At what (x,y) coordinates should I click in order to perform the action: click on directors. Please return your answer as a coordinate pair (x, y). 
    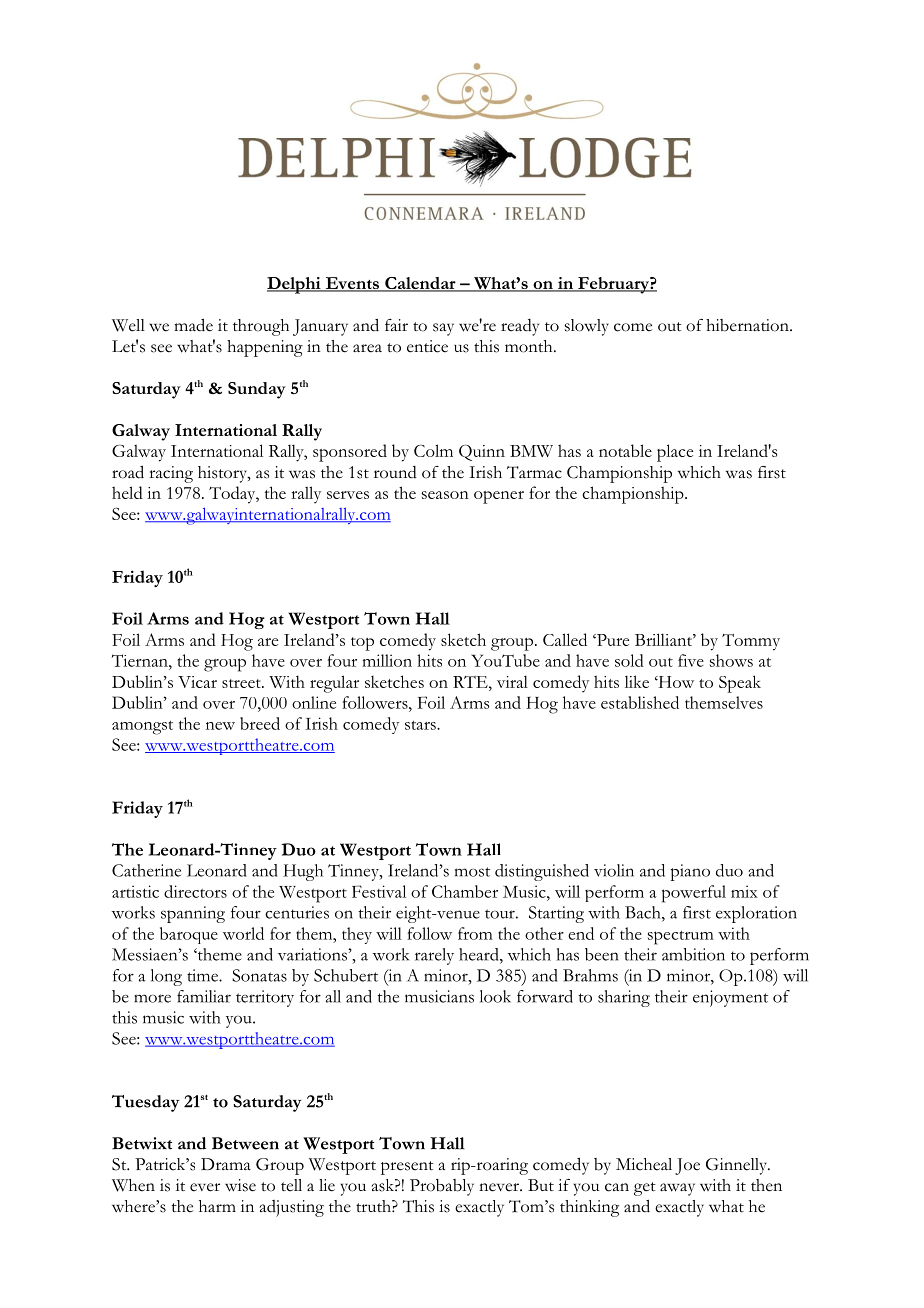
    Looking at the image, I should click on (195, 891).
